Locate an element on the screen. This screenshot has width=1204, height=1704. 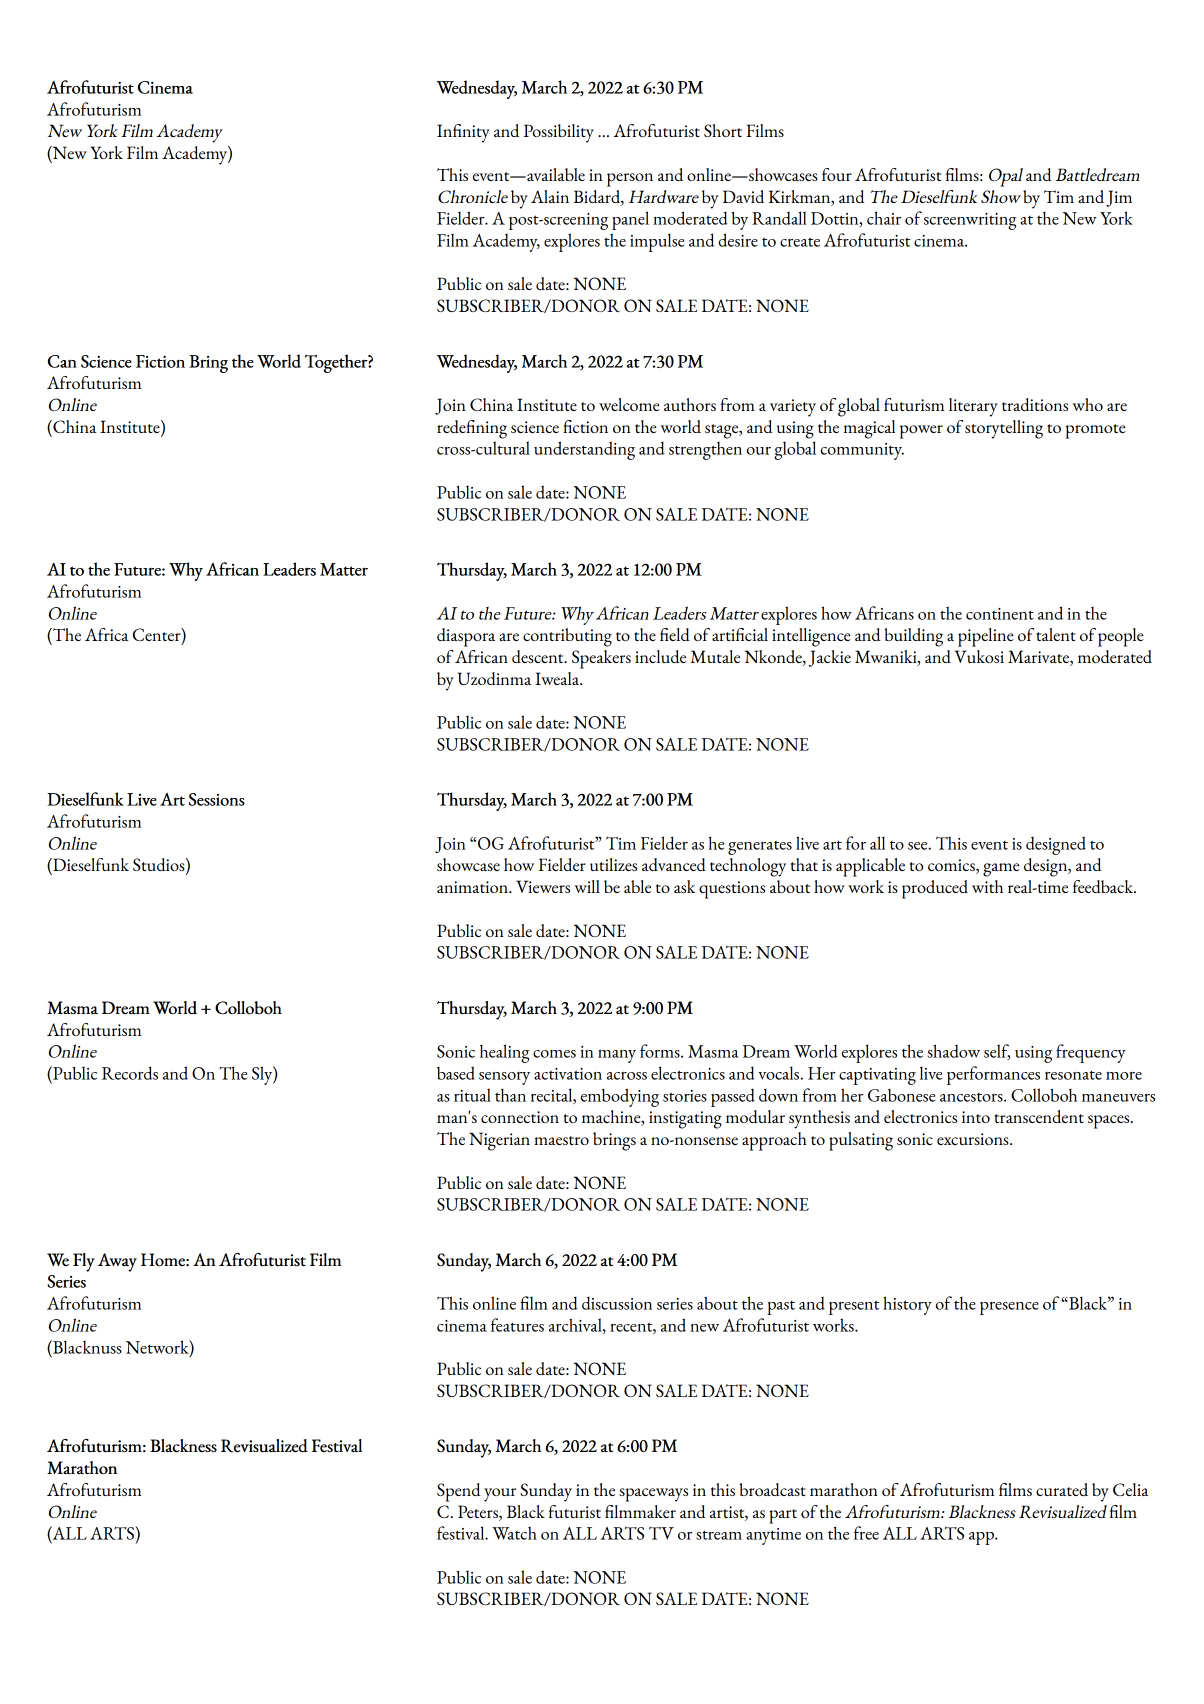
Fly is located at coordinates (84, 1262).
